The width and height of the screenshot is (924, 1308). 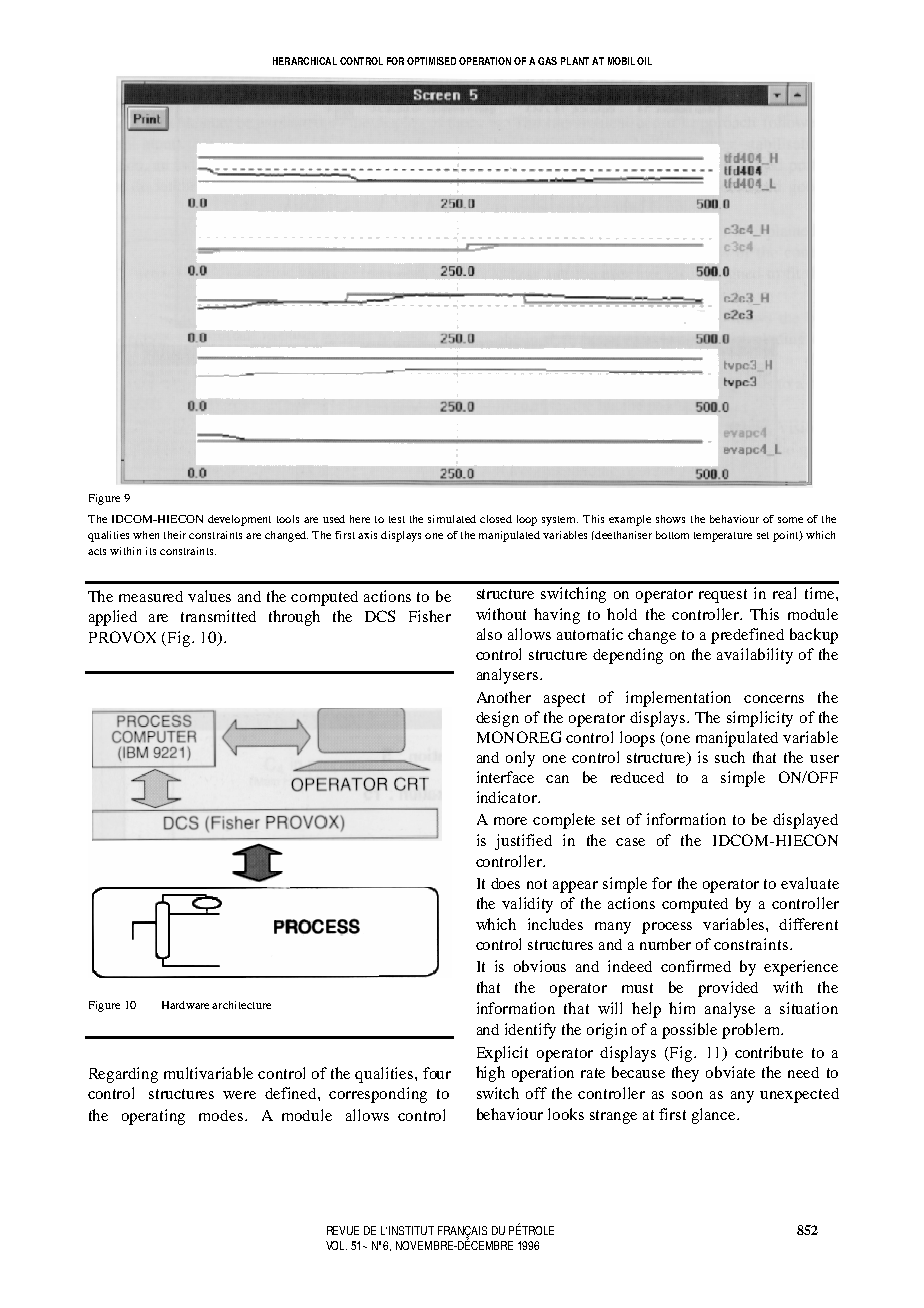 I want to click on PLANT, so click(x=575, y=61).
